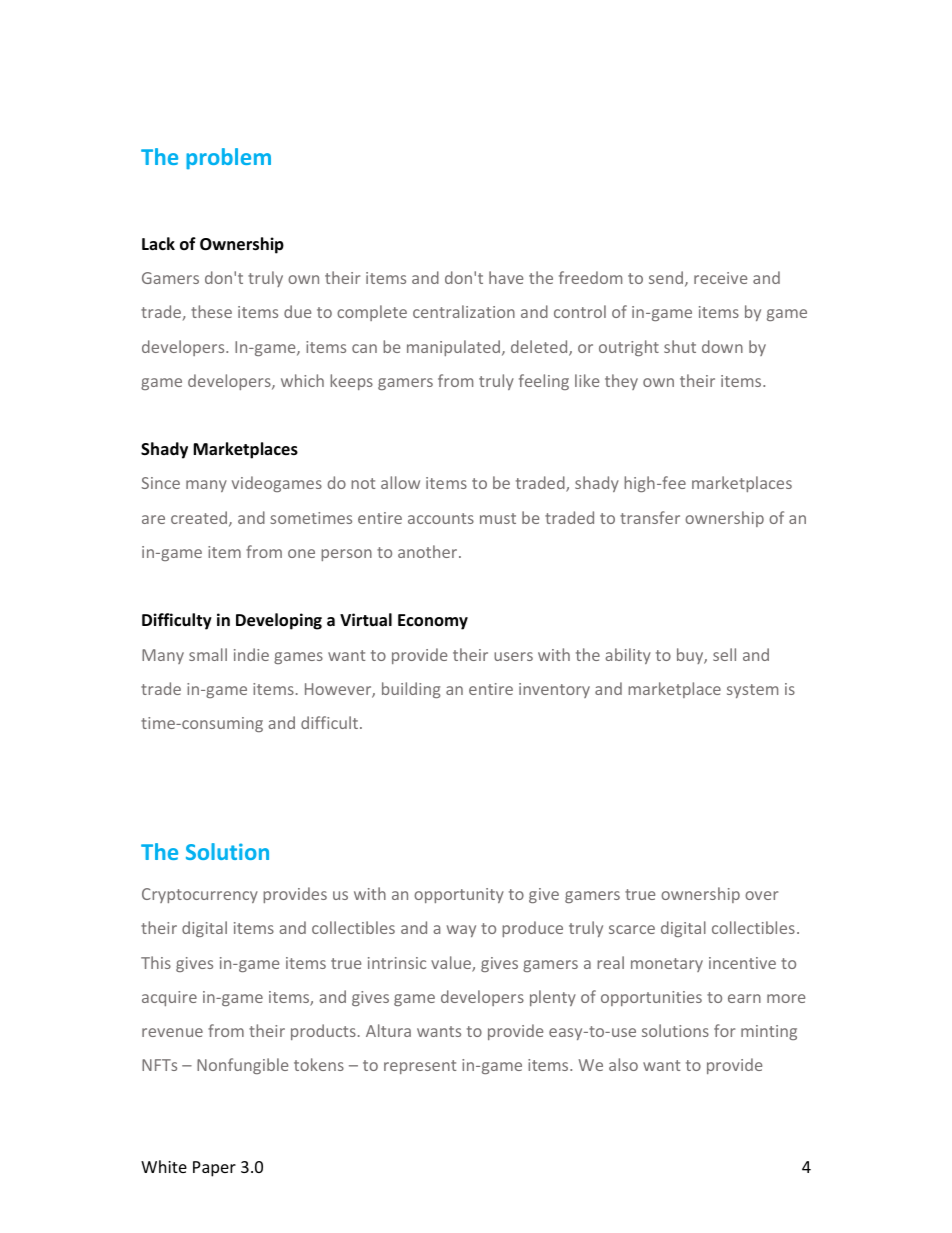  Describe the element at coordinates (420, 1067) in the image. I see `represent` at that location.
